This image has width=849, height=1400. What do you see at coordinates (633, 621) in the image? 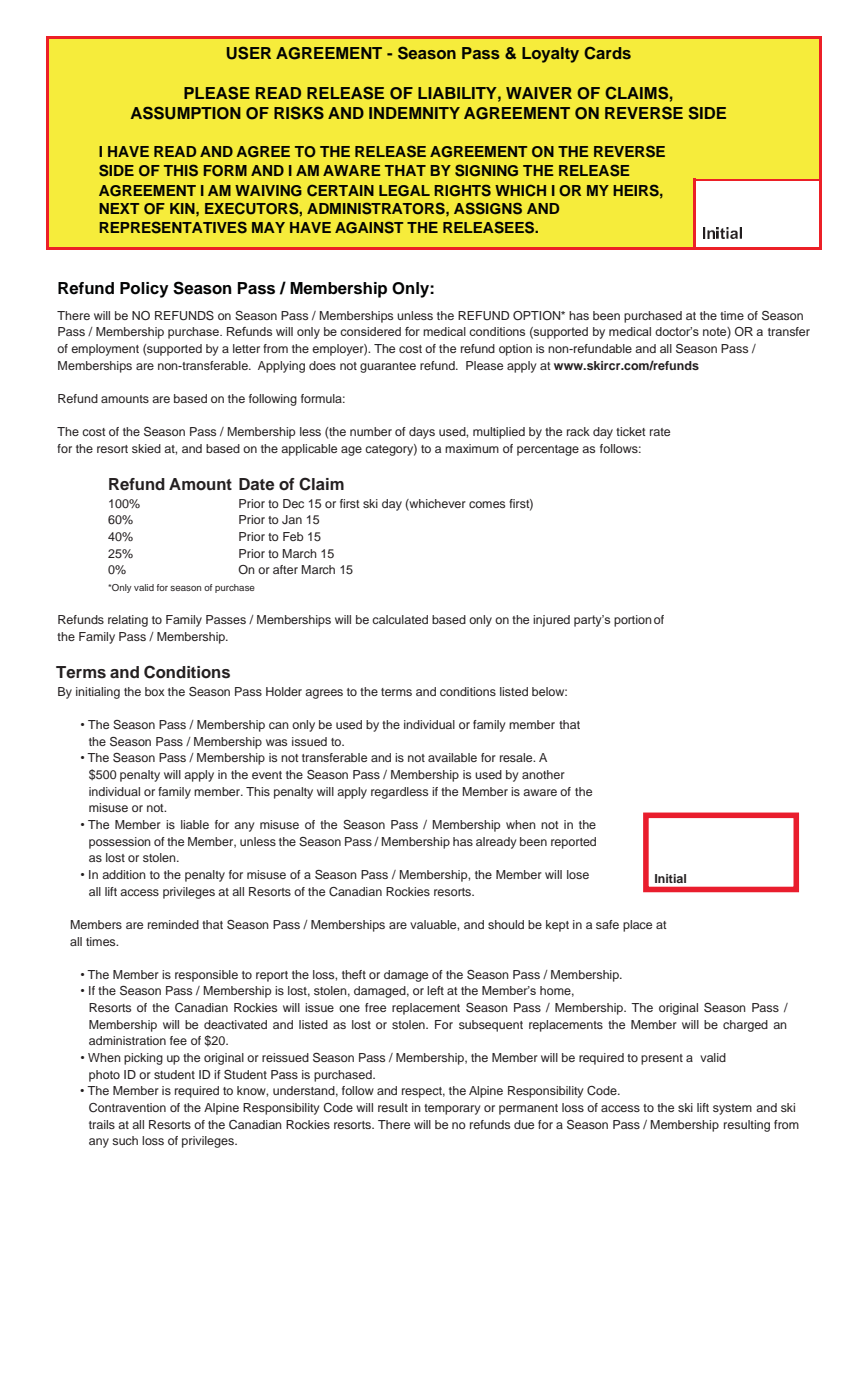
I see `portion` at bounding box center [633, 621].
